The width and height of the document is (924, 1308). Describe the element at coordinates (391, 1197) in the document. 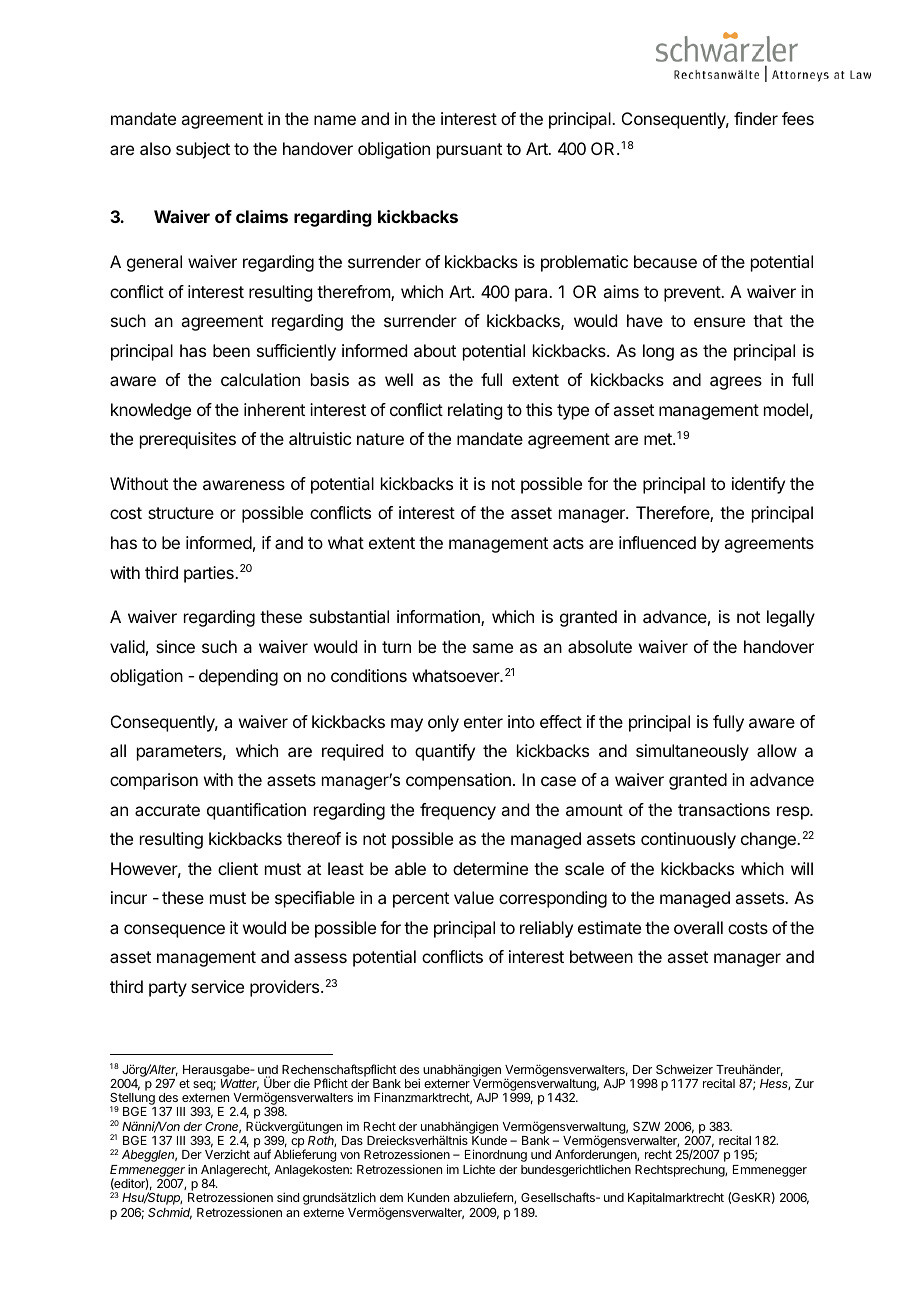

I see `dem` at that location.
